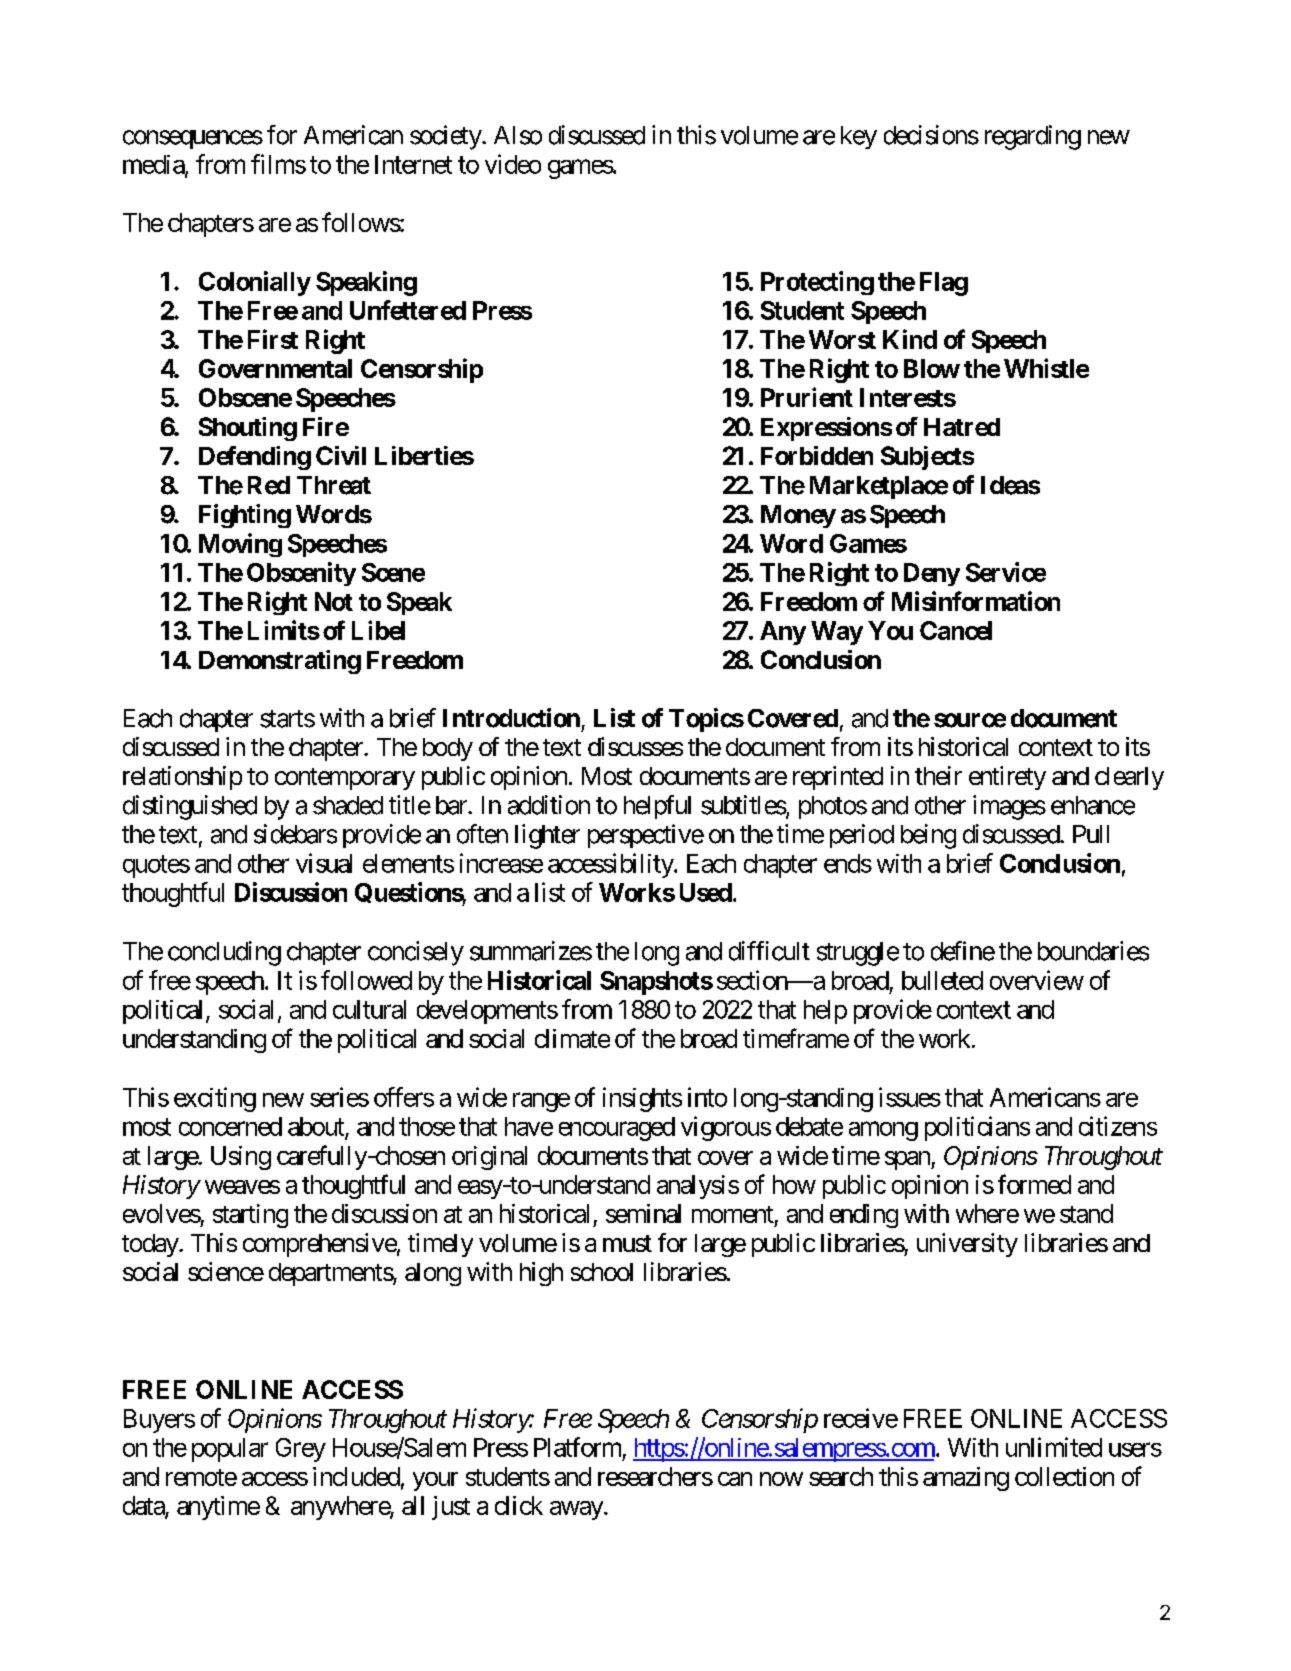 The image size is (1291, 1671). Describe the element at coordinates (513, 164) in the screenshot. I see `video` at that location.
